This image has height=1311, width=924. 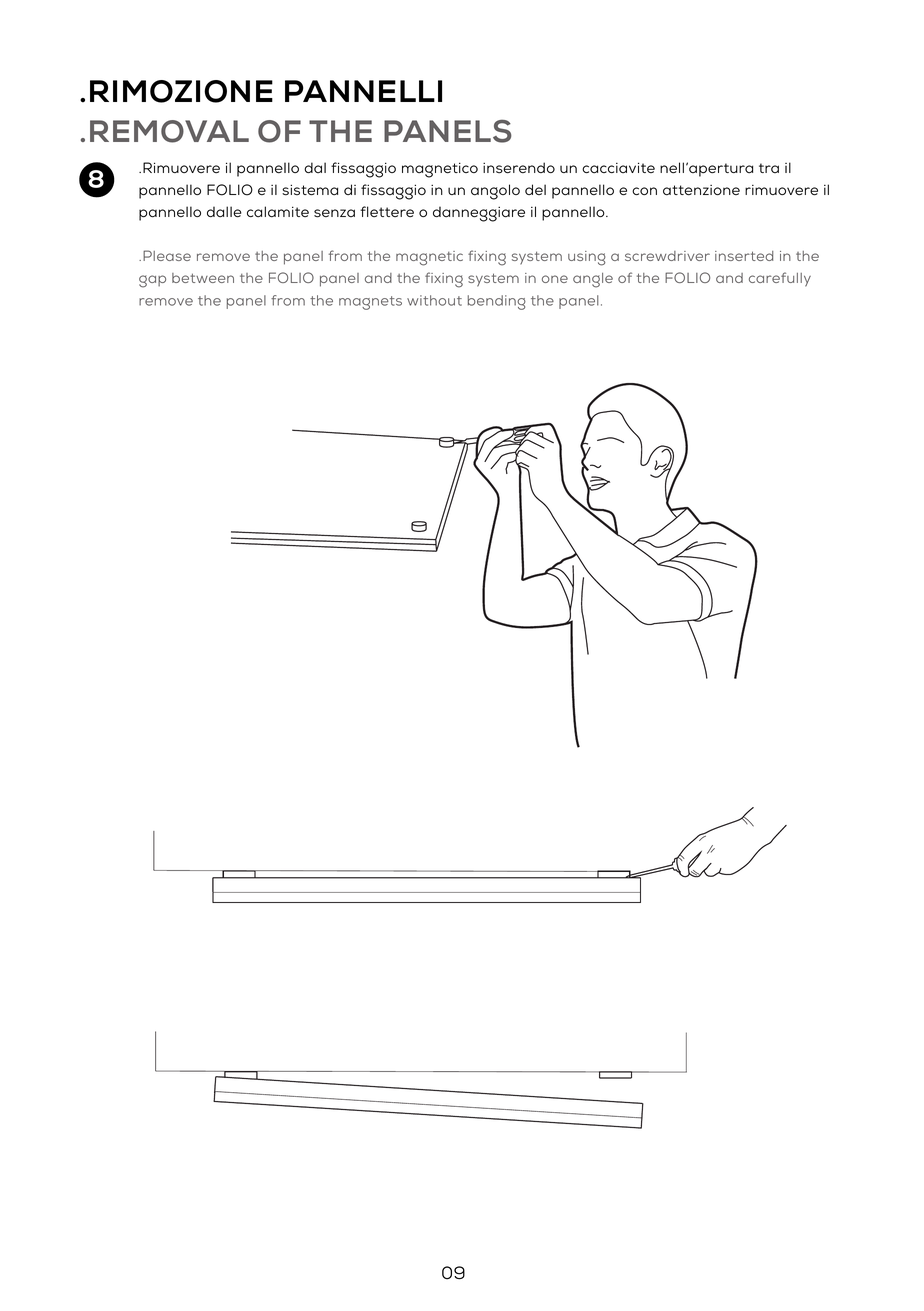 What do you see at coordinates (667, 256) in the image?
I see `screwdriver` at bounding box center [667, 256].
